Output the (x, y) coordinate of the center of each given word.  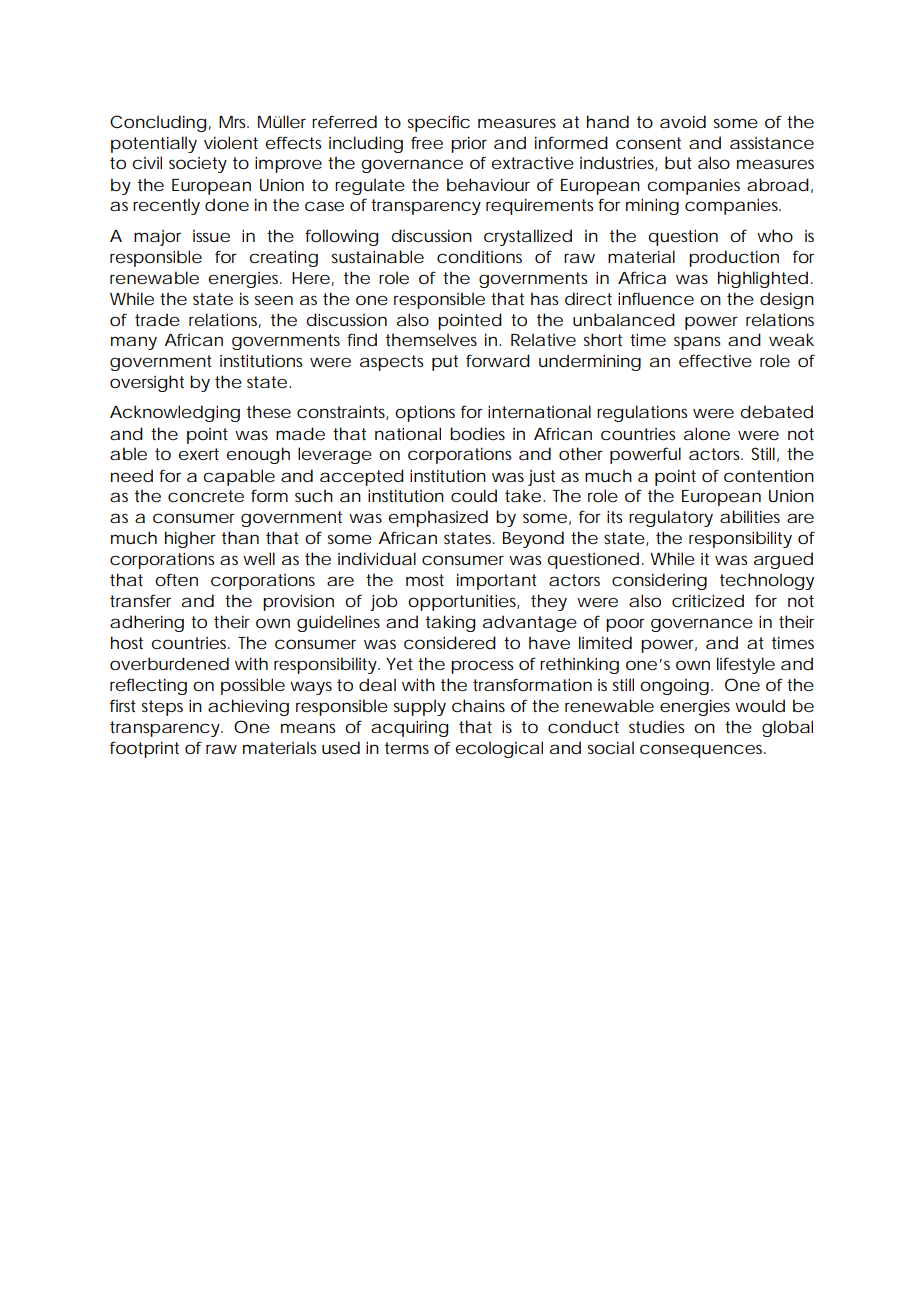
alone (707, 433)
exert (198, 454)
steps (162, 708)
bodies (477, 433)
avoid (683, 121)
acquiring (409, 728)
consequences (703, 751)
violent (231, 142)
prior (469, 144)
